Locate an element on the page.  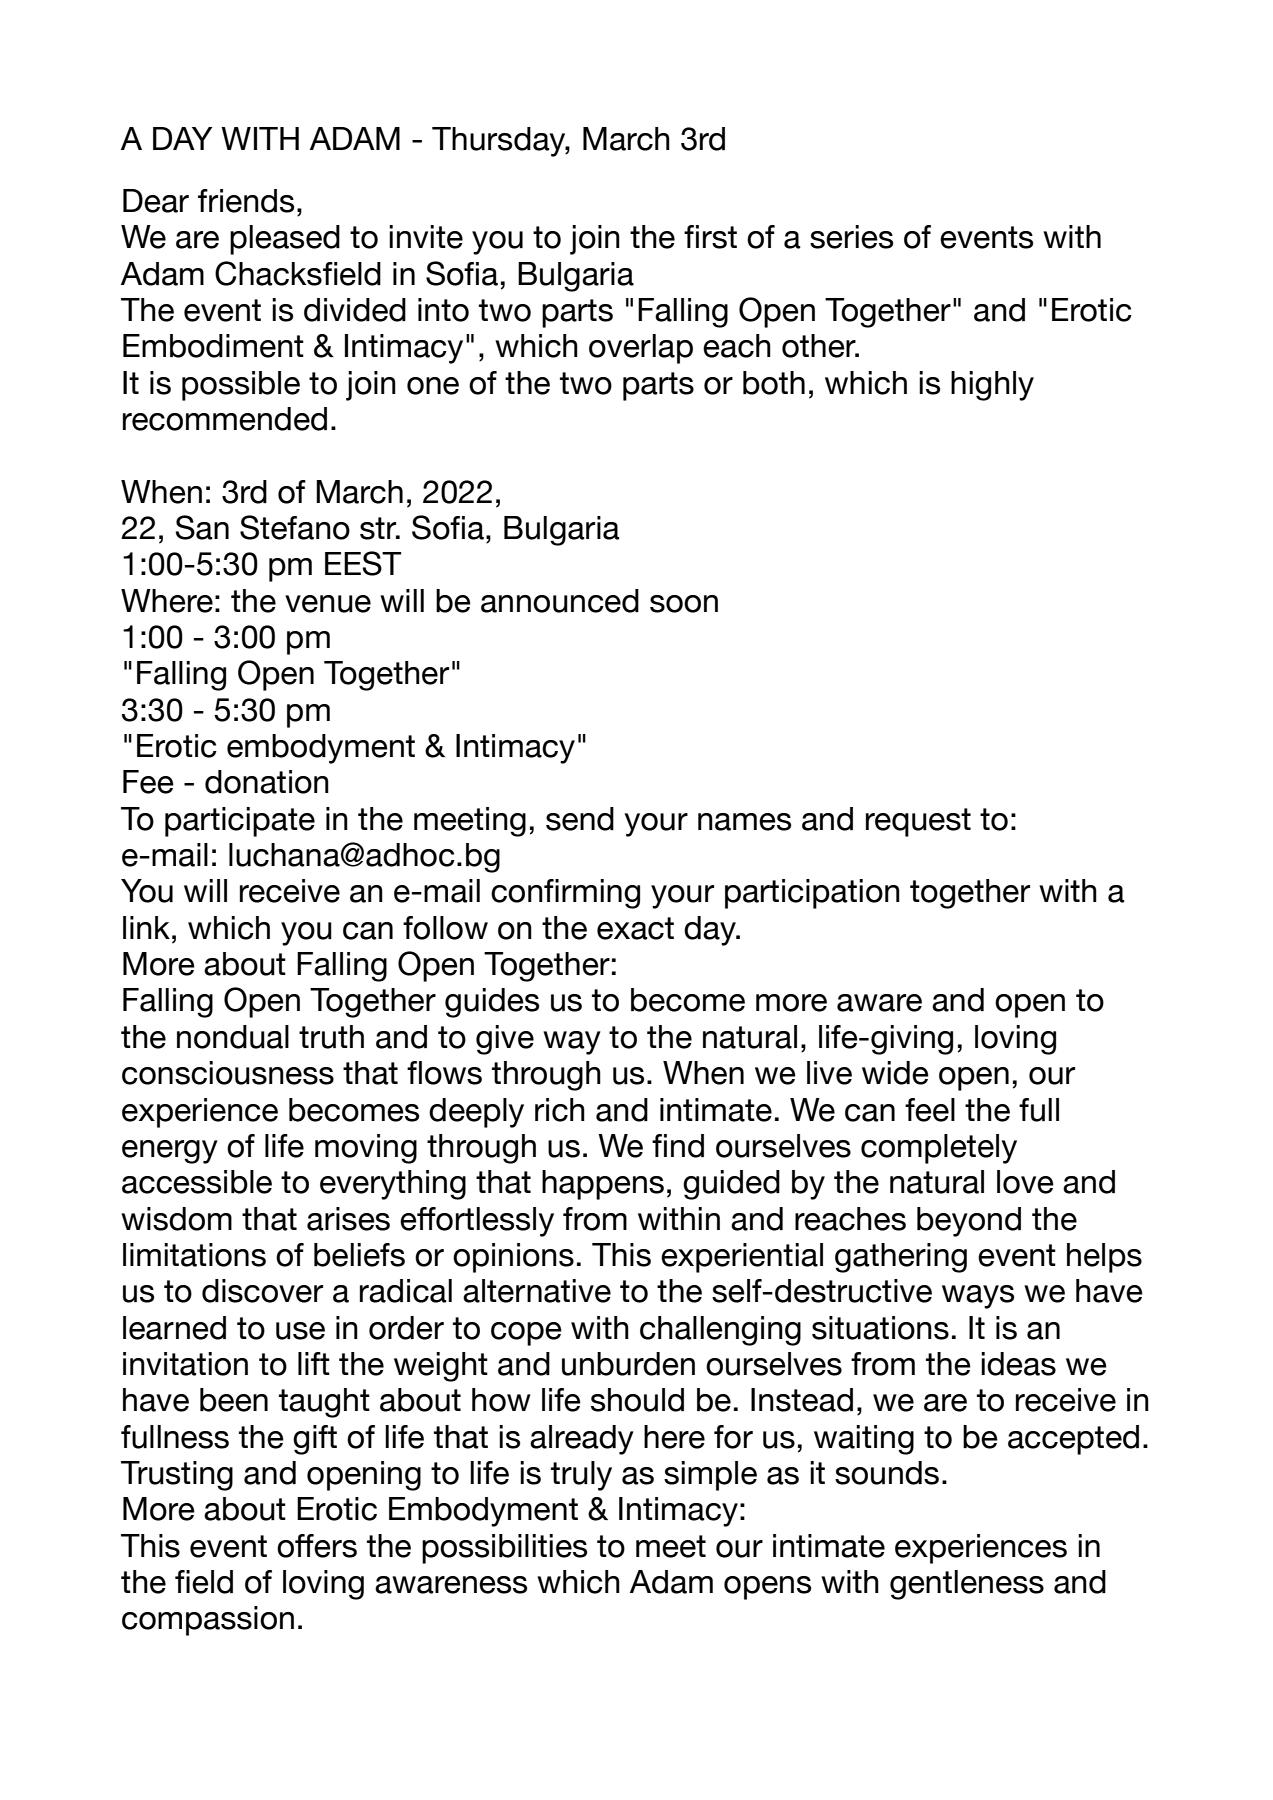
soon is located at coordinates (684, 604).
